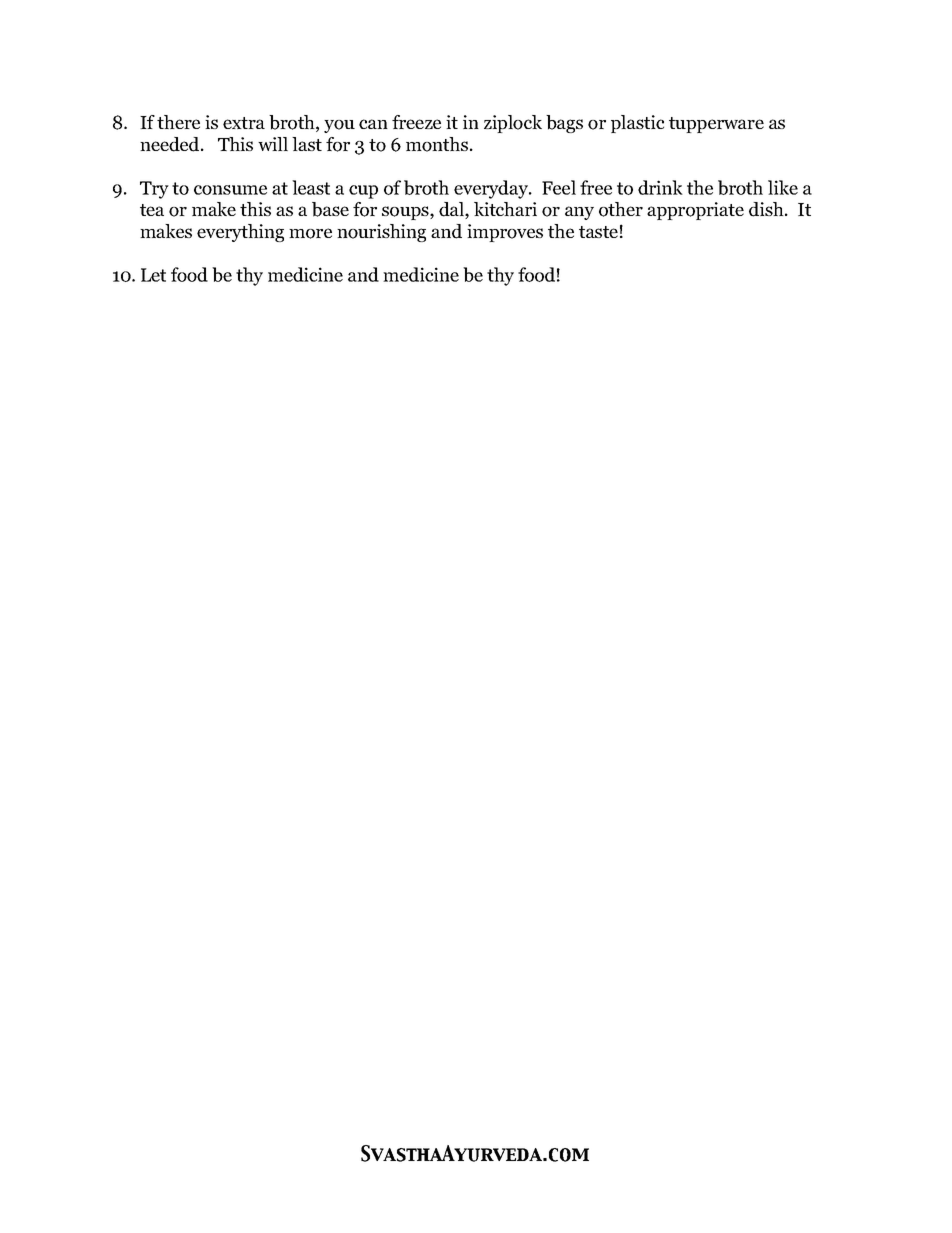  I want to click on drink, so click(660, 187).
